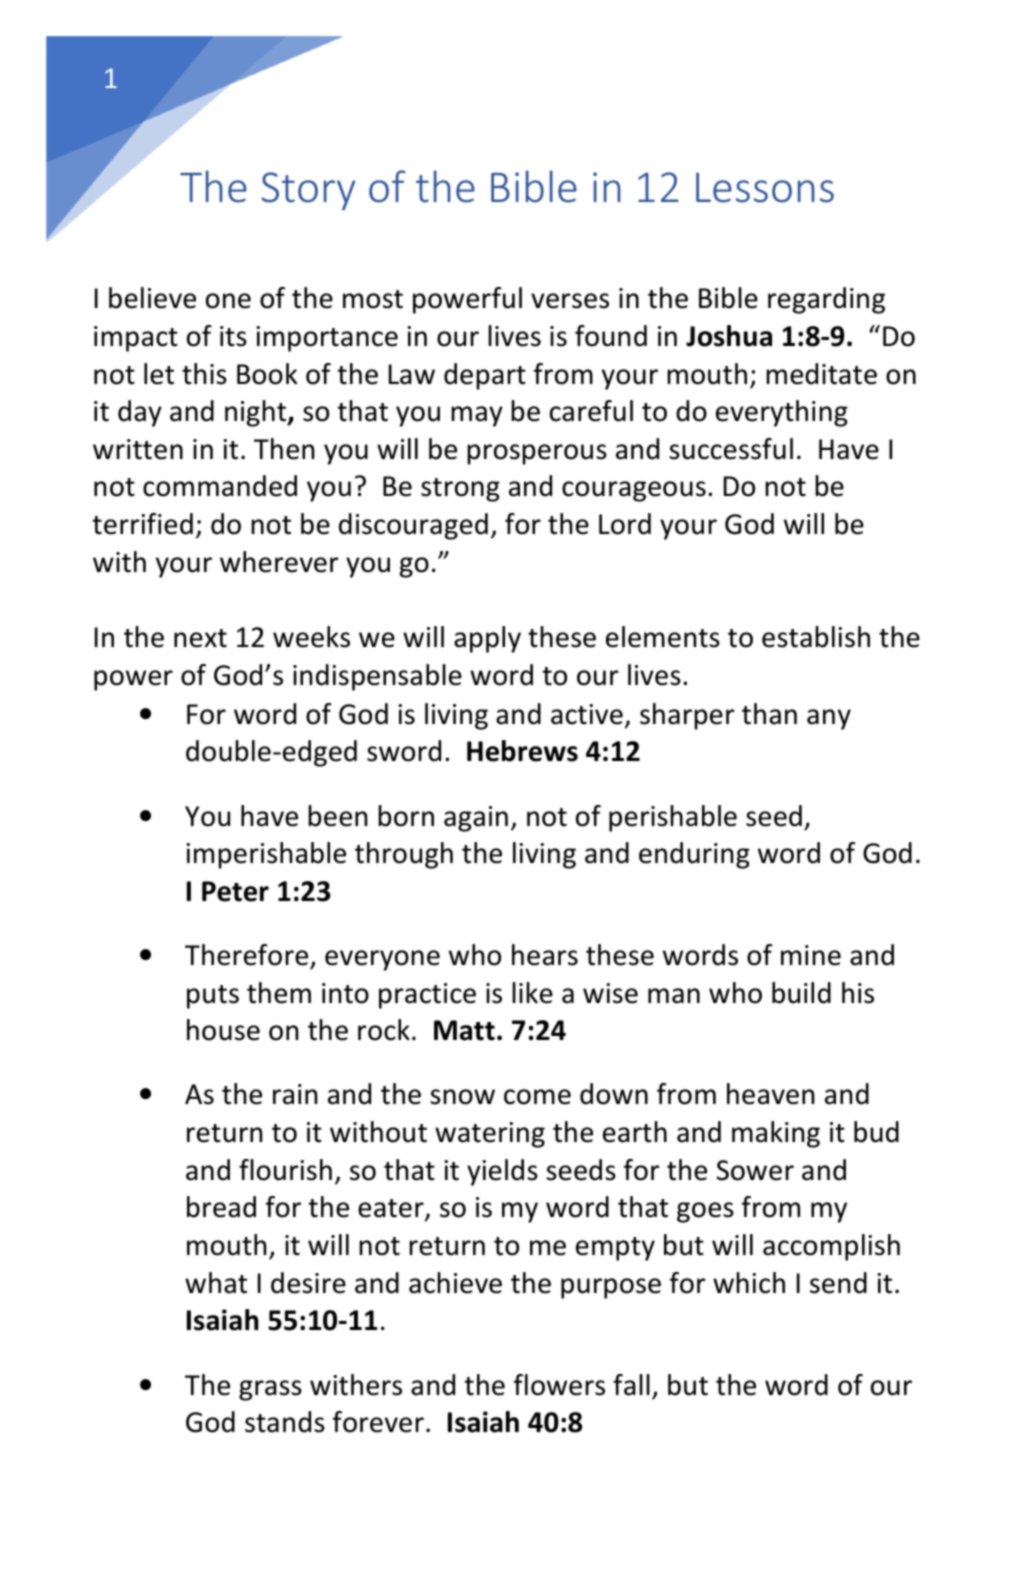 This screenshot has width=1017, height=1571. Describe the element at coordinates (460, 490) in the screenshot. I see `strong` at that location.
